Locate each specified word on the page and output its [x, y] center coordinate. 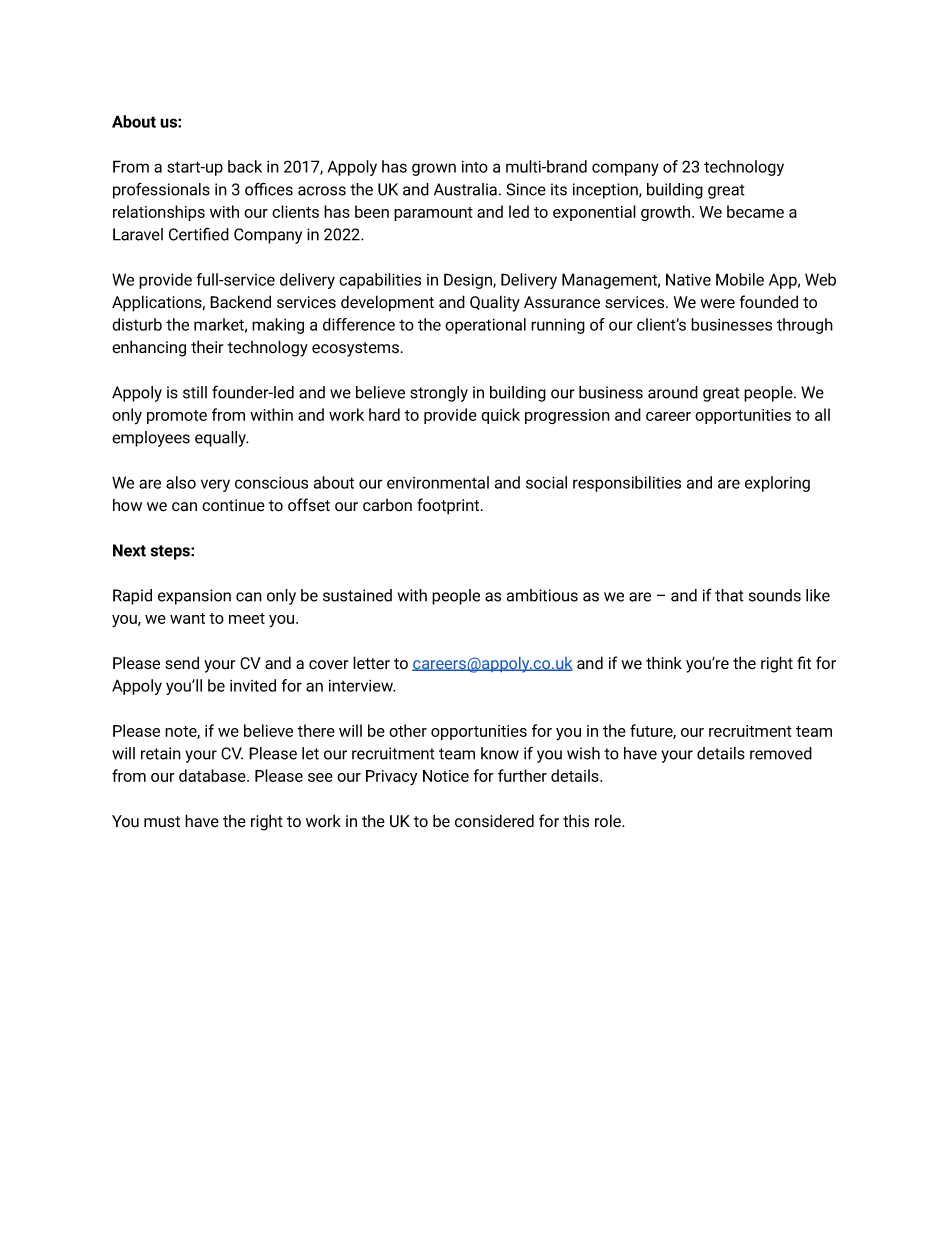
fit [804, 662]
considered [494, 821]
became [755, 211]
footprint [448, 506]
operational [485, 326]
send [182, 662]
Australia [465, 189]
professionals [161, 190]
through [805, 326]
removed [781, 753]
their [207, 347]
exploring [777, 484]
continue [233, 505]
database [213, 775]
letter [371, 663]
